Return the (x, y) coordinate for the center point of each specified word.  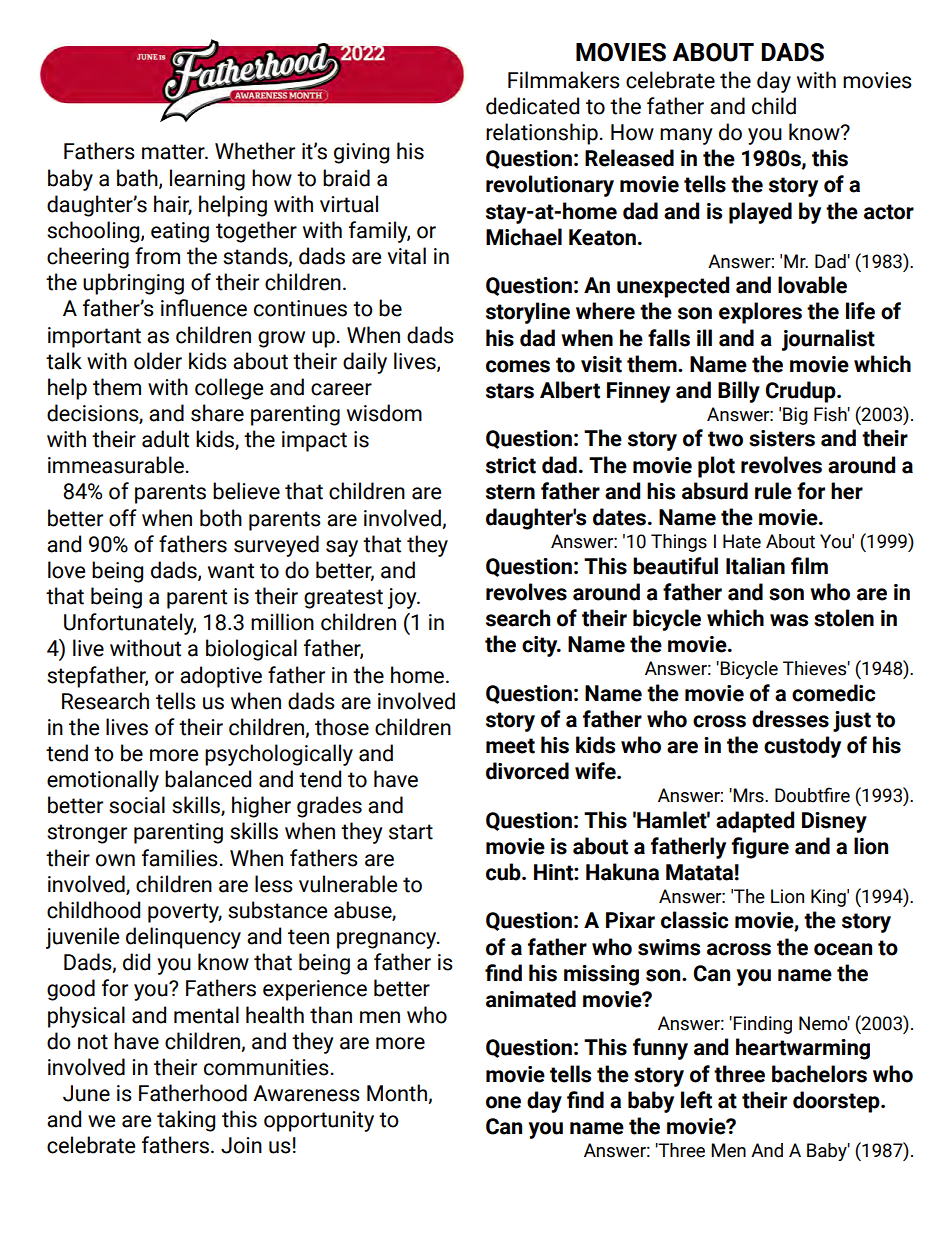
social (137, 805)
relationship (542, 134)
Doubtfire (812, 795)
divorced (527, 771)
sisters (782, 438)
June (86, 1093)
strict (511, 465)
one (503, 1102)
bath (138, 178)
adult (165, 439)
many (686, 136)
